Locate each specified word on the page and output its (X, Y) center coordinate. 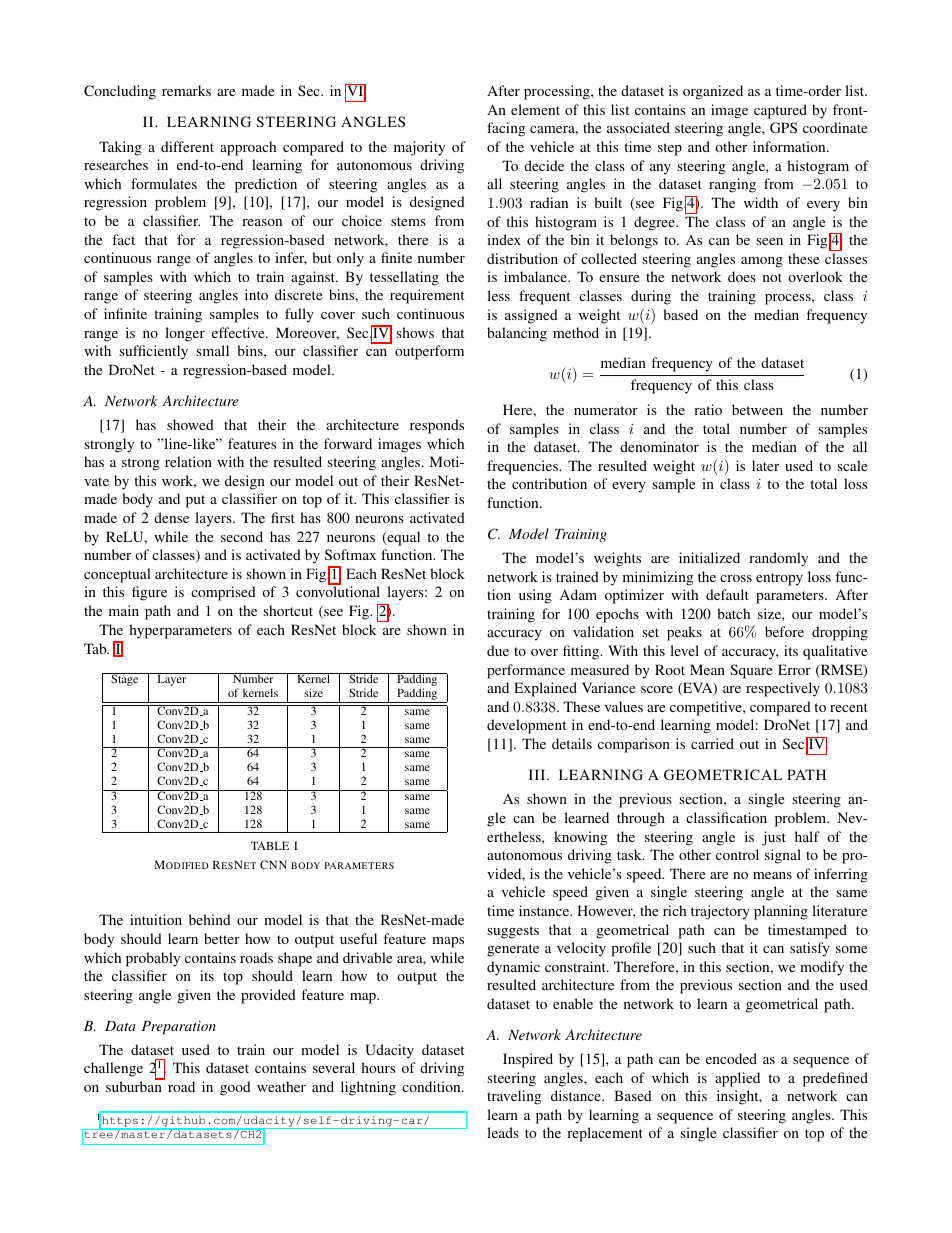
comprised (223, 593)
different (187, 146)
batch (733, 613)
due (498, 650)
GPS (783, 127)
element (535, 109)
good (235, 1088)
